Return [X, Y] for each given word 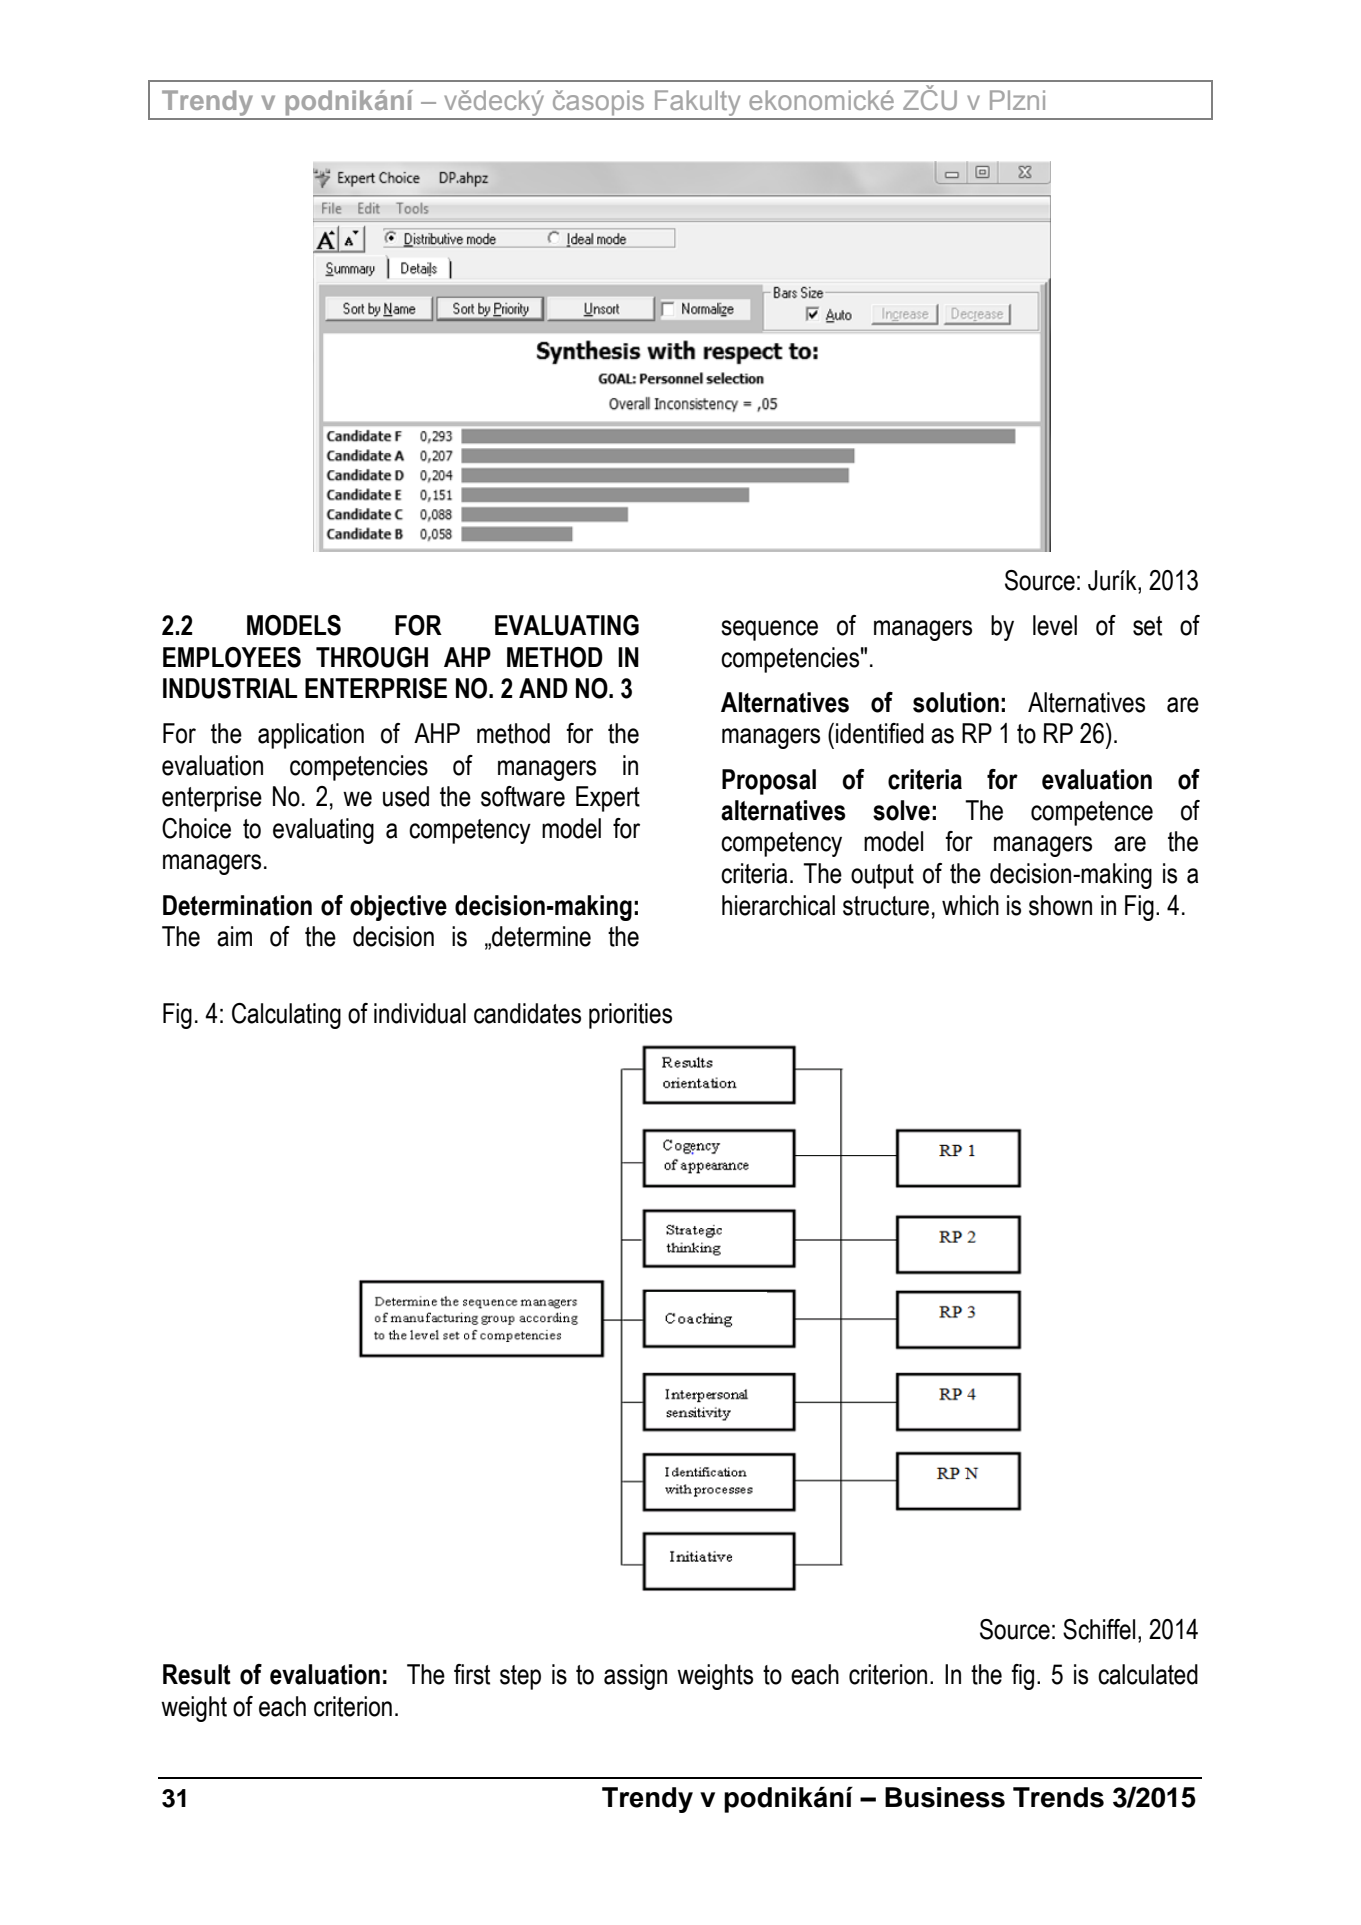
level [1055, 625]
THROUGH [372, 657]
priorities [630, 1016]
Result [197, 1674]
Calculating [286, 1016]
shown [1060, 905]
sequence [769, 630]
